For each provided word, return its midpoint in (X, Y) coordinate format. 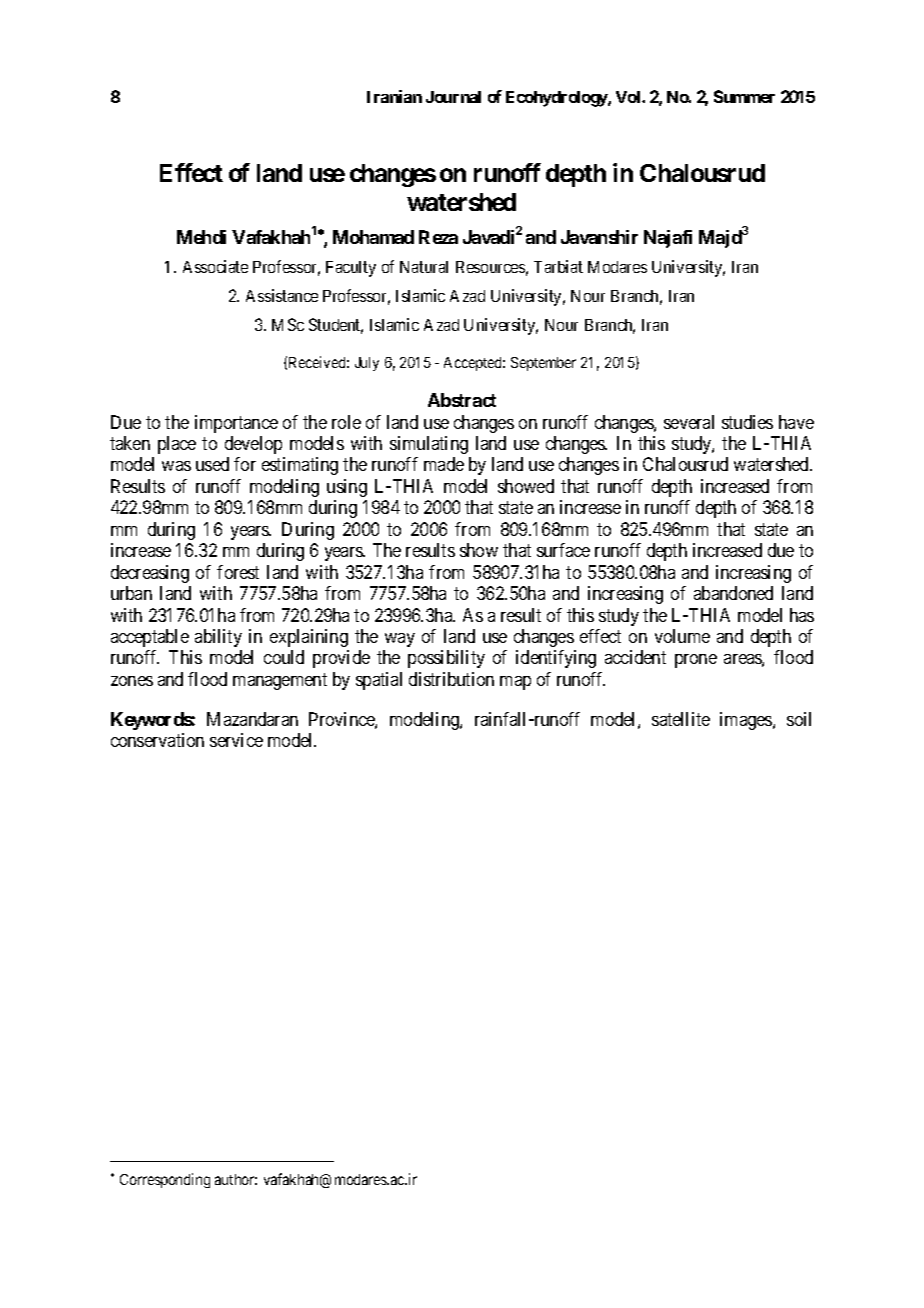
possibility (446, 659)
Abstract (462, 400)
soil (799, 719)
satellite (681, 719)
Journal (453, 97)
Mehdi (201, 237)
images (747, 721)
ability (218, 638)
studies (747, 422)
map (515, 683)
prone (696, 661)
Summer (744, 96)
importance (236, 424)
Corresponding (165, 1180)
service (236, 740)
